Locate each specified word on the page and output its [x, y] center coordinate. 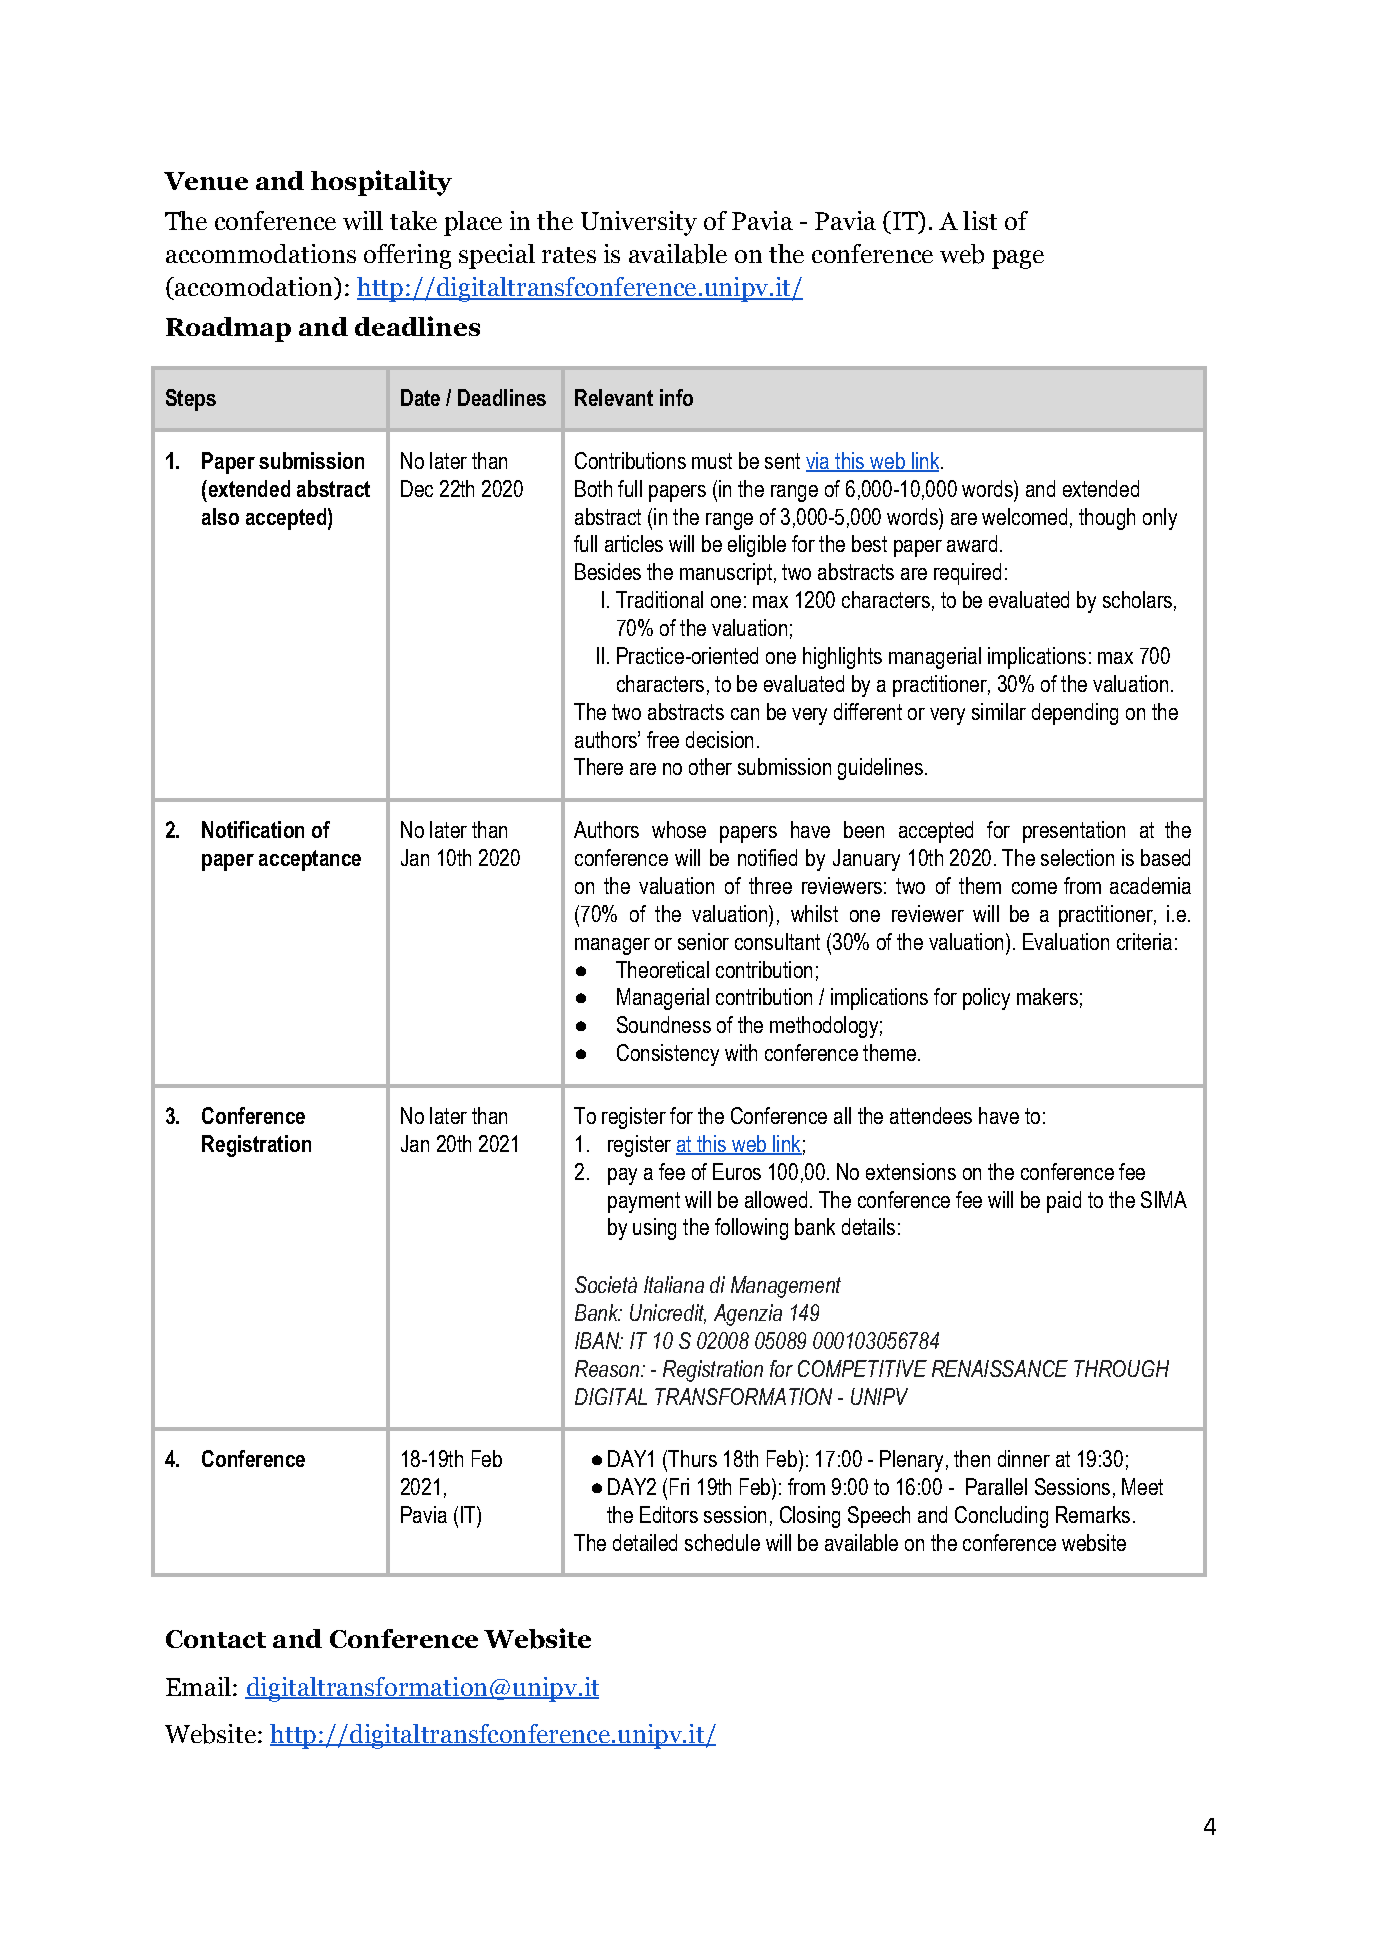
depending [1075, 714]
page [1018, 259]
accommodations [261, 253]
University [639, 223]
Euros [737, 1171]
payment [644, 1202]
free [663, 739]
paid [1064, 1202]
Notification [253, 829]
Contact [216, 1639]
